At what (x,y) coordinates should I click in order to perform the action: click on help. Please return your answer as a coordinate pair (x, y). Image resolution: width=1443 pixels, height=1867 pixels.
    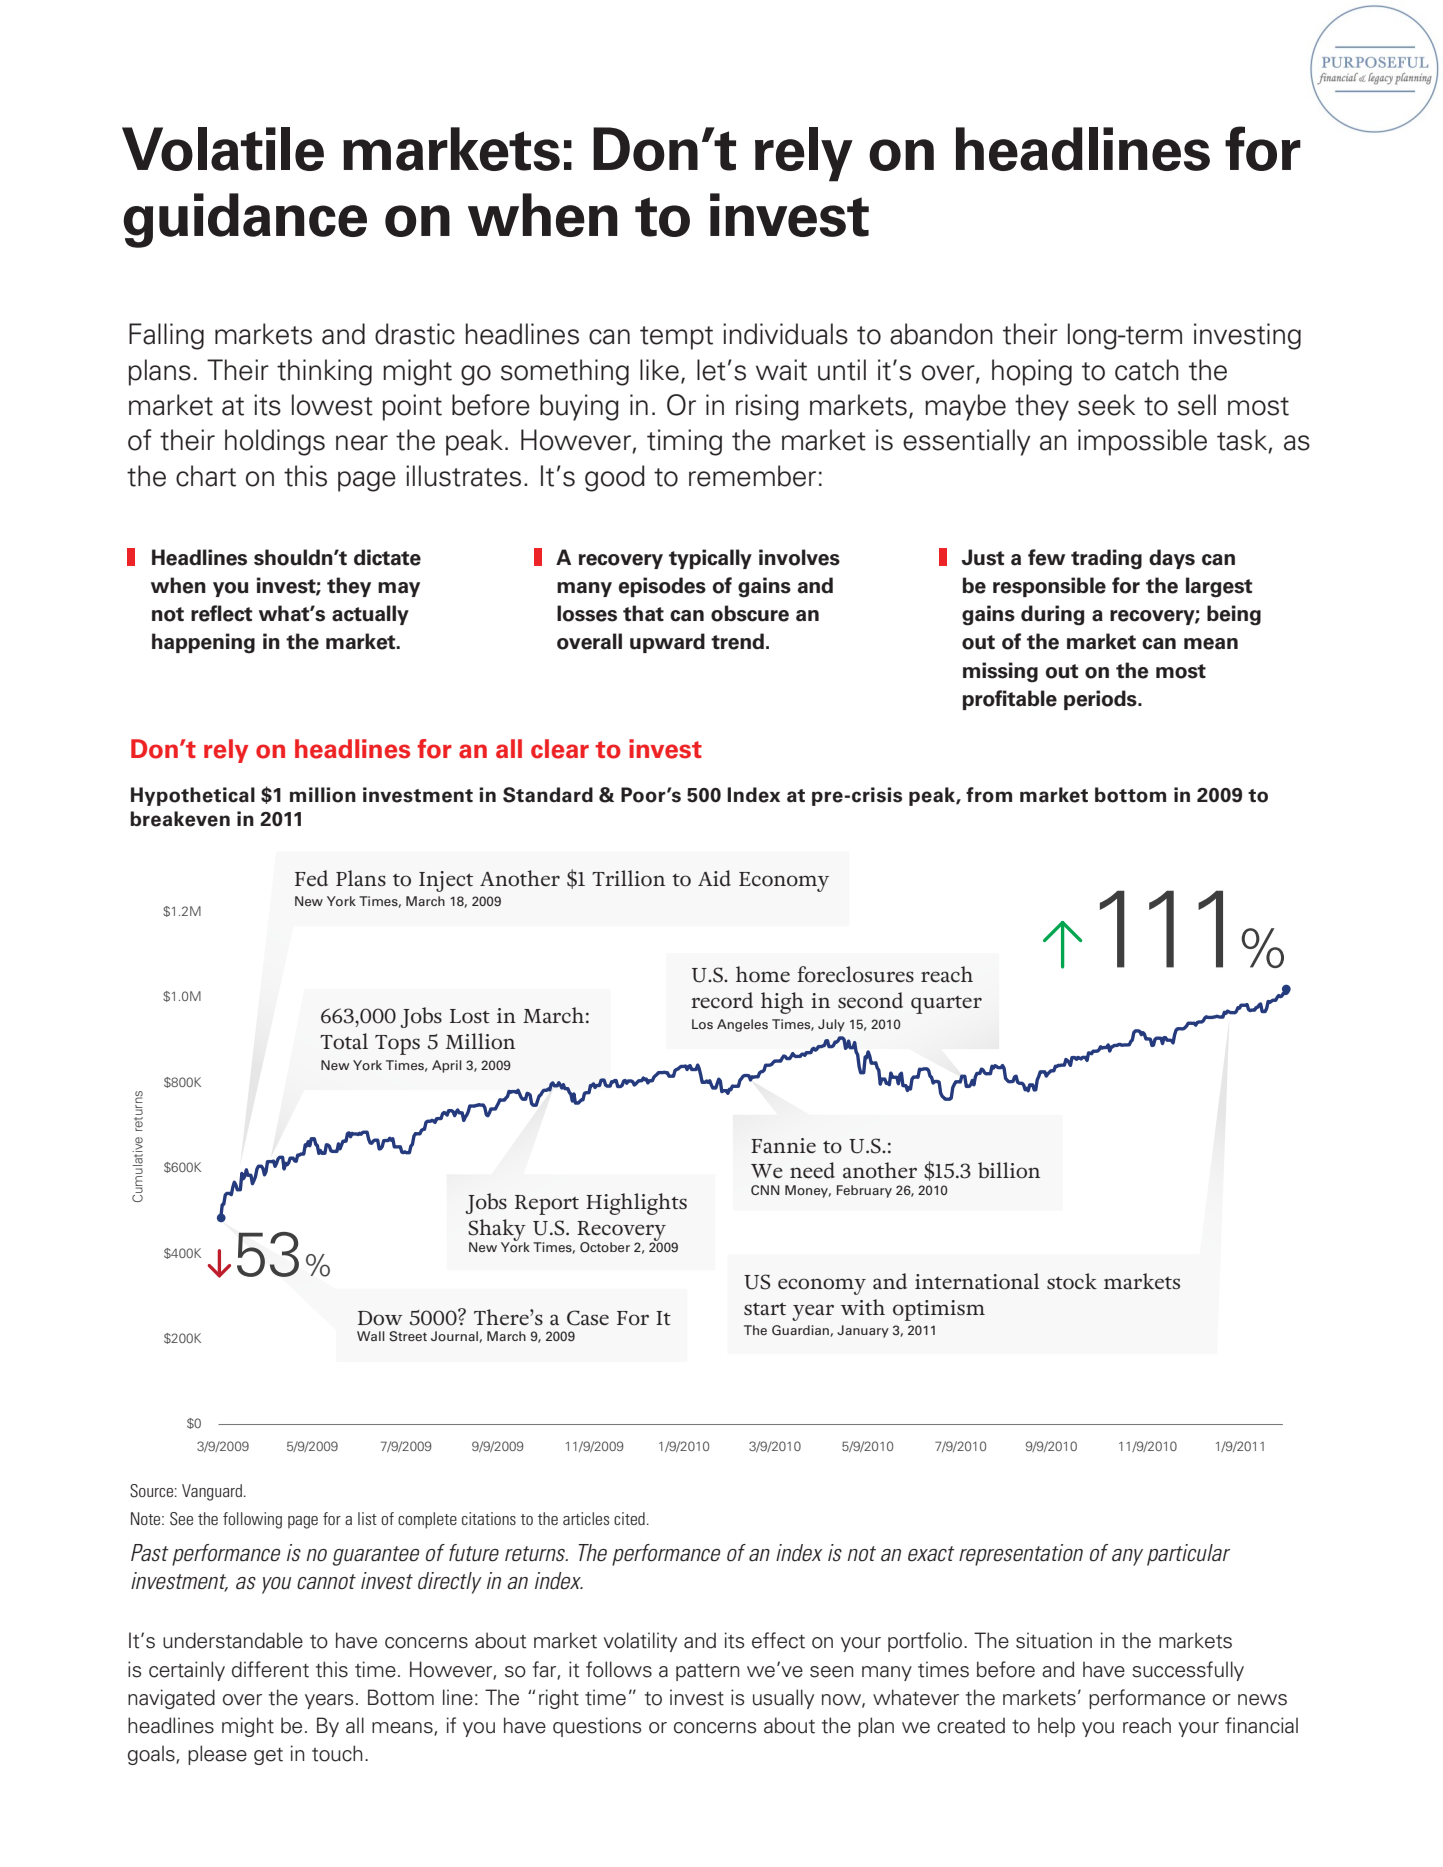
    Looking at the image, I should click on (1056, 1727).
